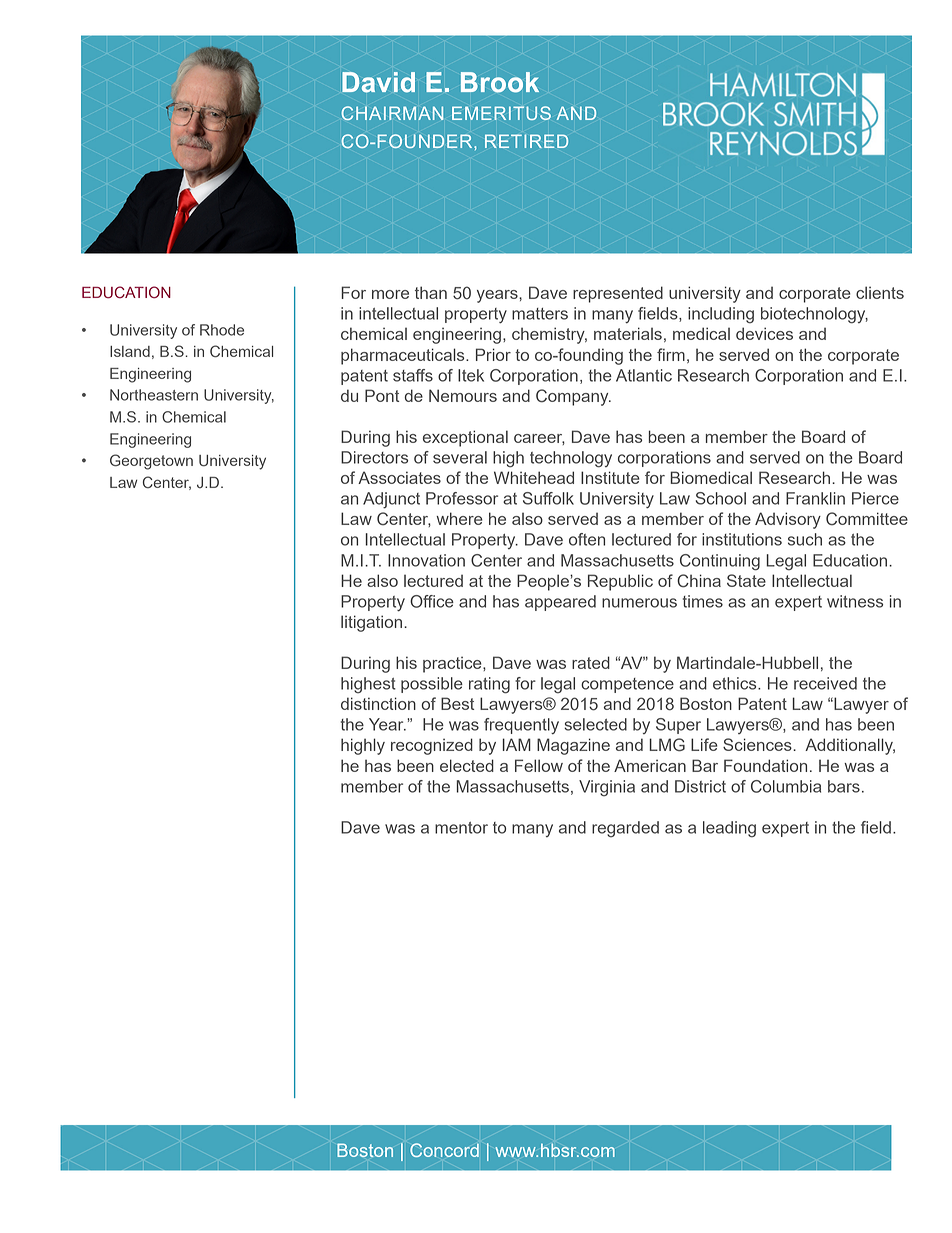  What do you see at coordinates (151, 462) in the screenshot?
I see `Georgetown` at bounding box center [151, 462].
